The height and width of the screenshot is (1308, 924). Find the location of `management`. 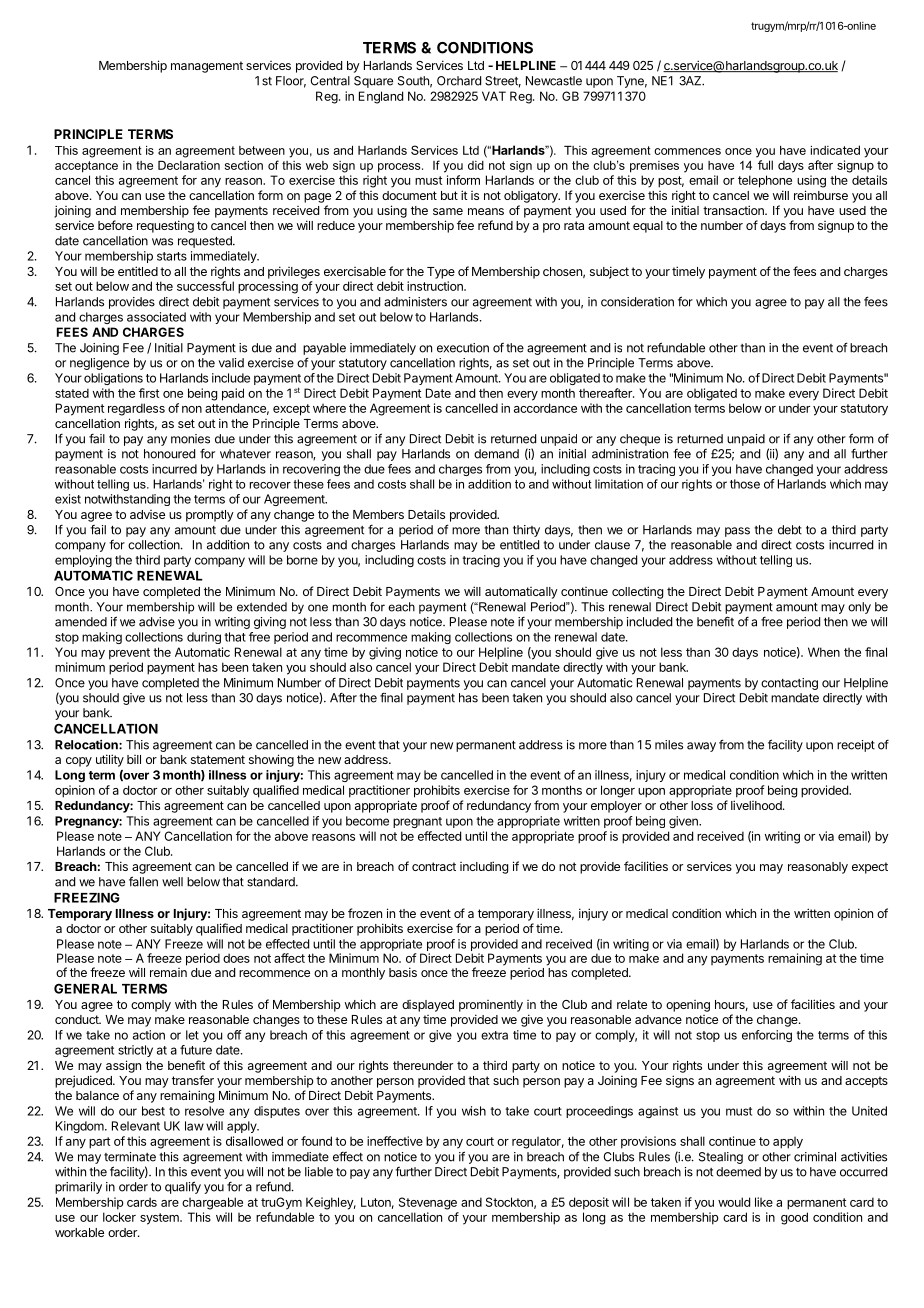

management is located at coordinates (207, 67).
